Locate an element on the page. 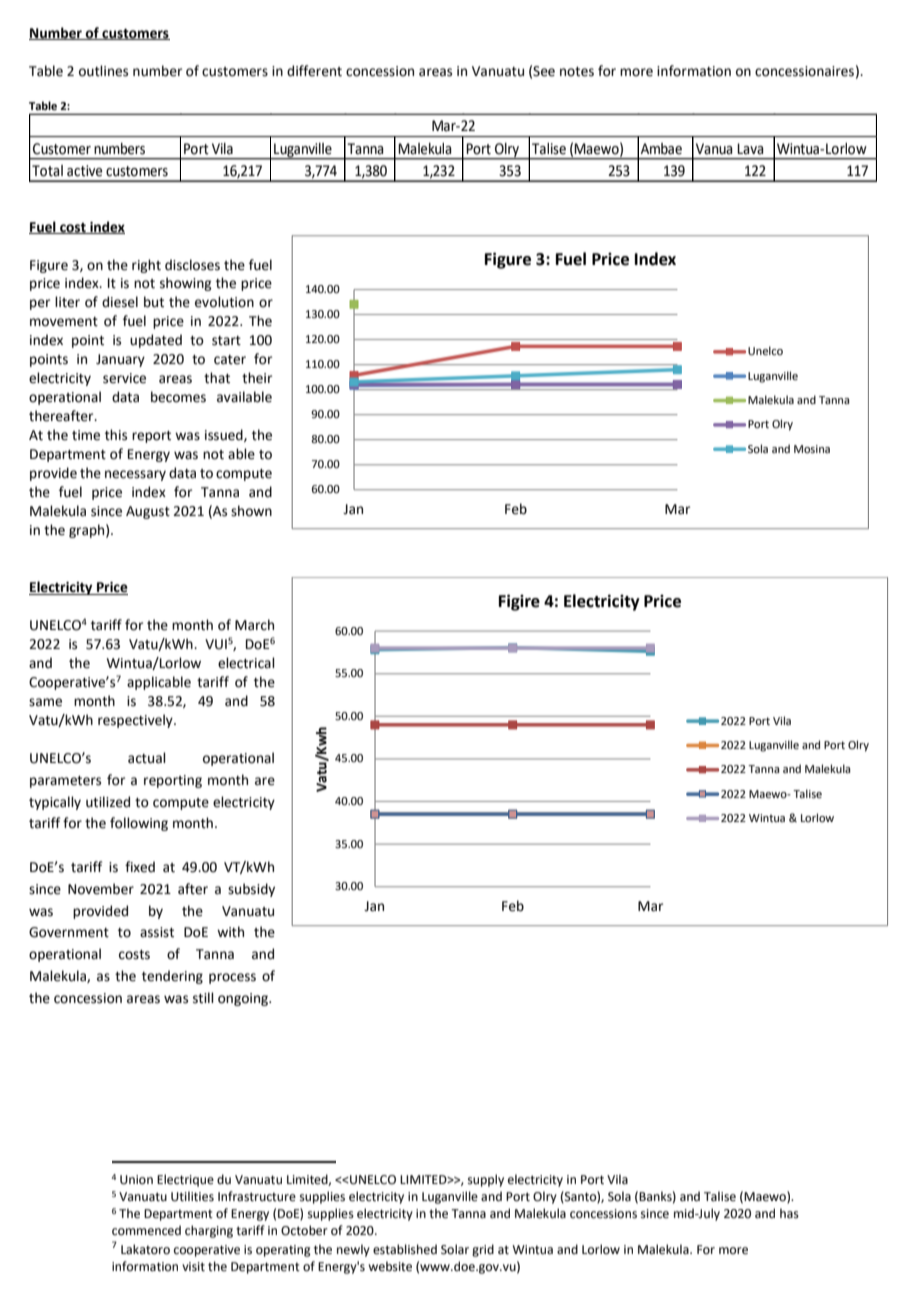  assist is located at coordinates (157, 932).
